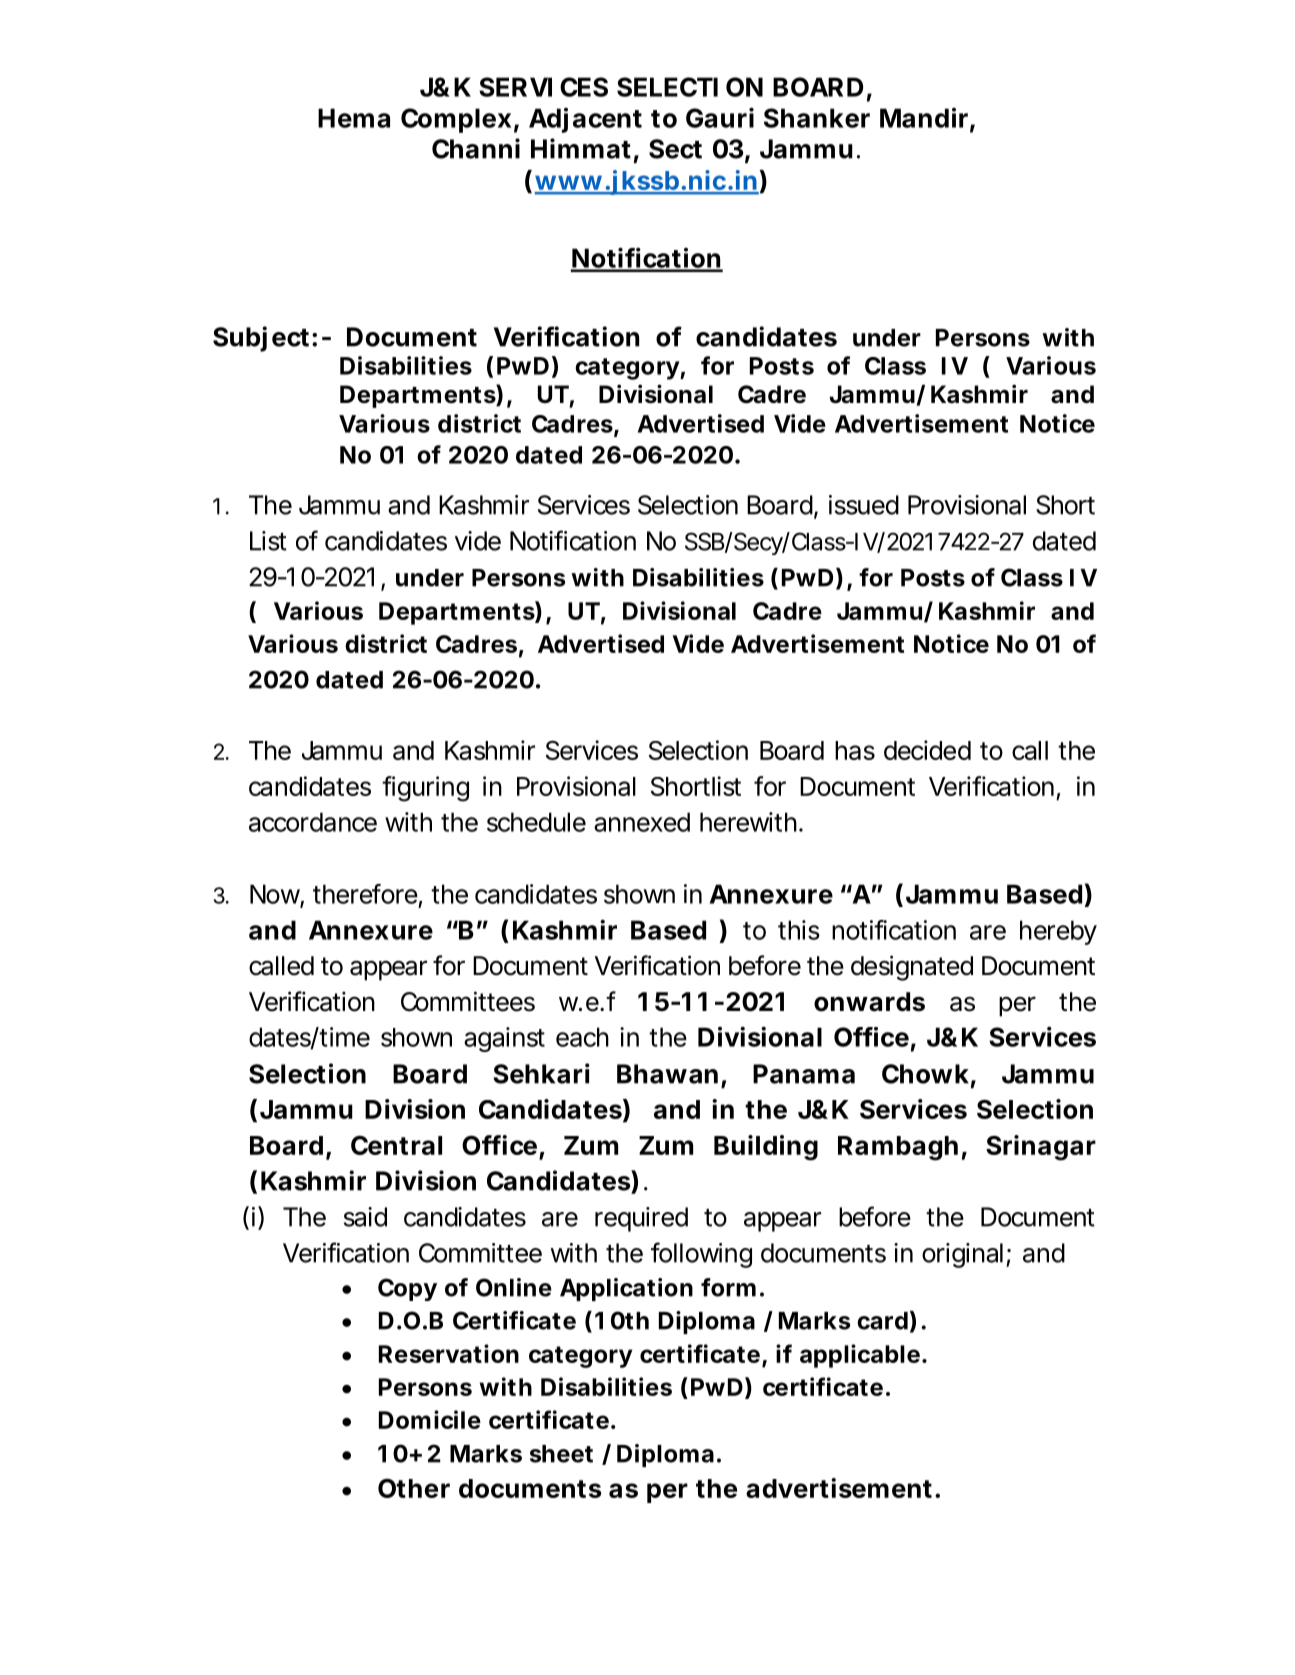 This image has height=1675, width=1295. I want to click on sheet, so click(561, 1454).
